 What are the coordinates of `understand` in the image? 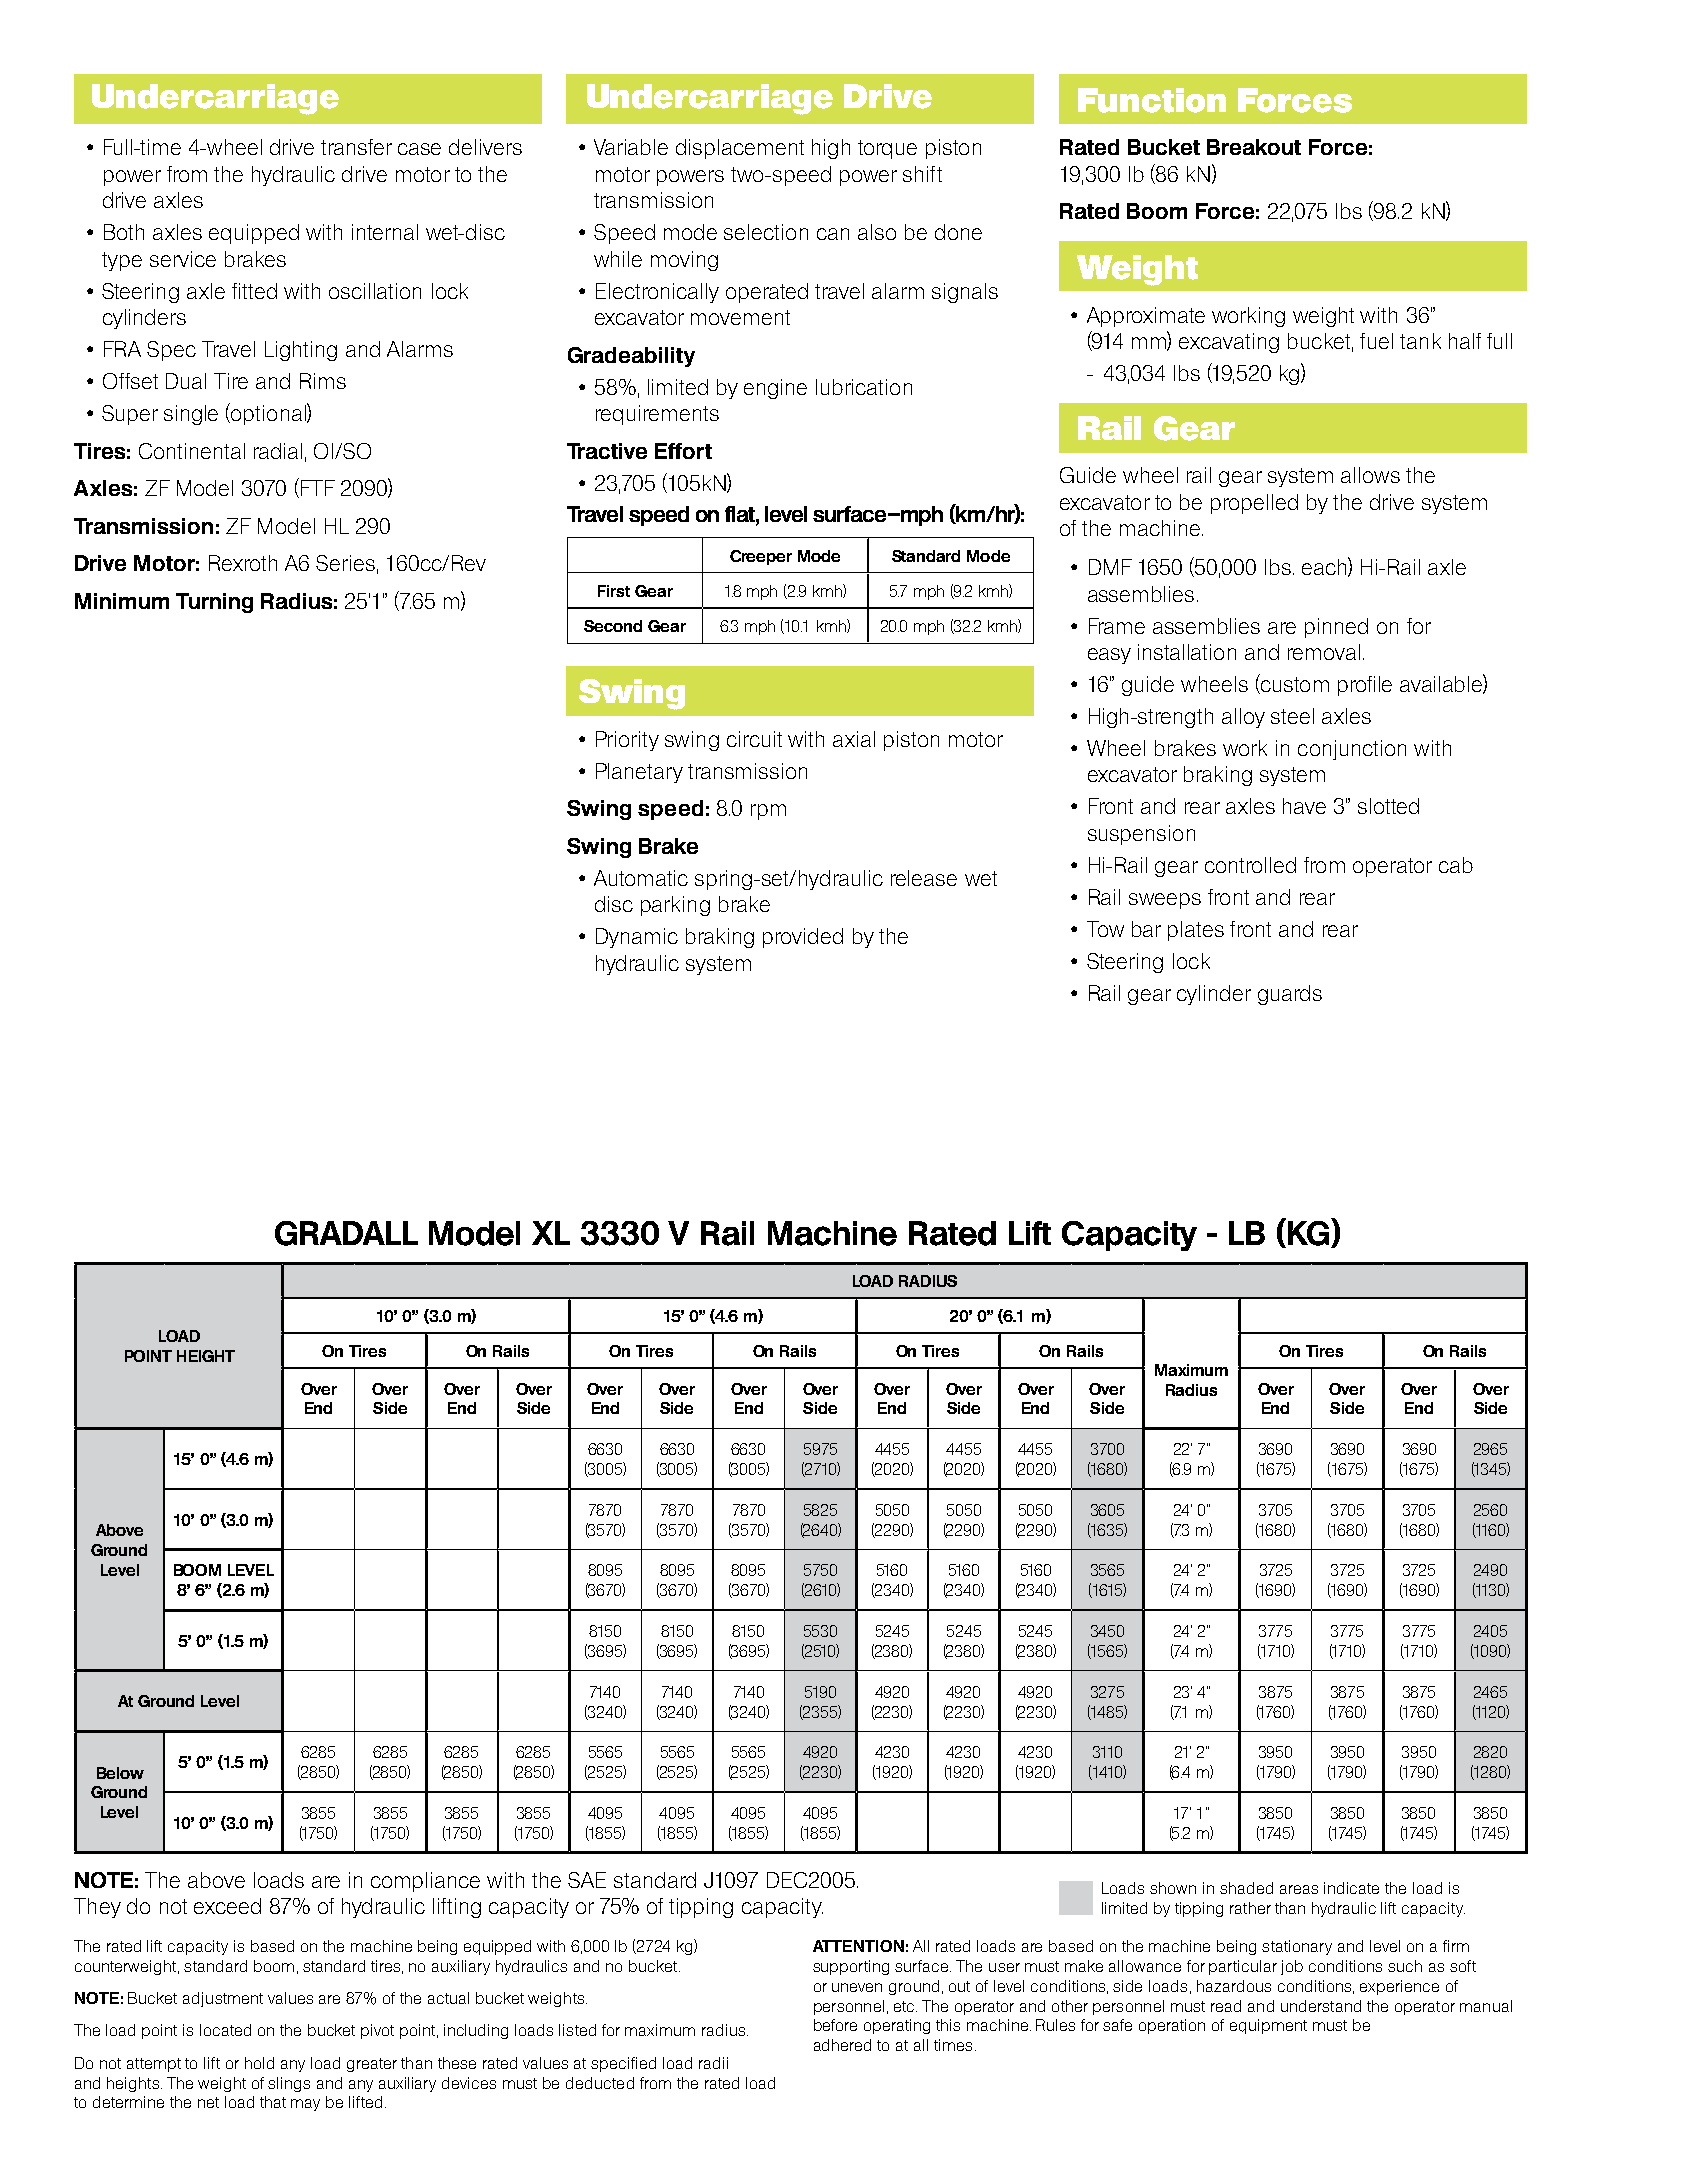 It's located at (1321, 2006).
